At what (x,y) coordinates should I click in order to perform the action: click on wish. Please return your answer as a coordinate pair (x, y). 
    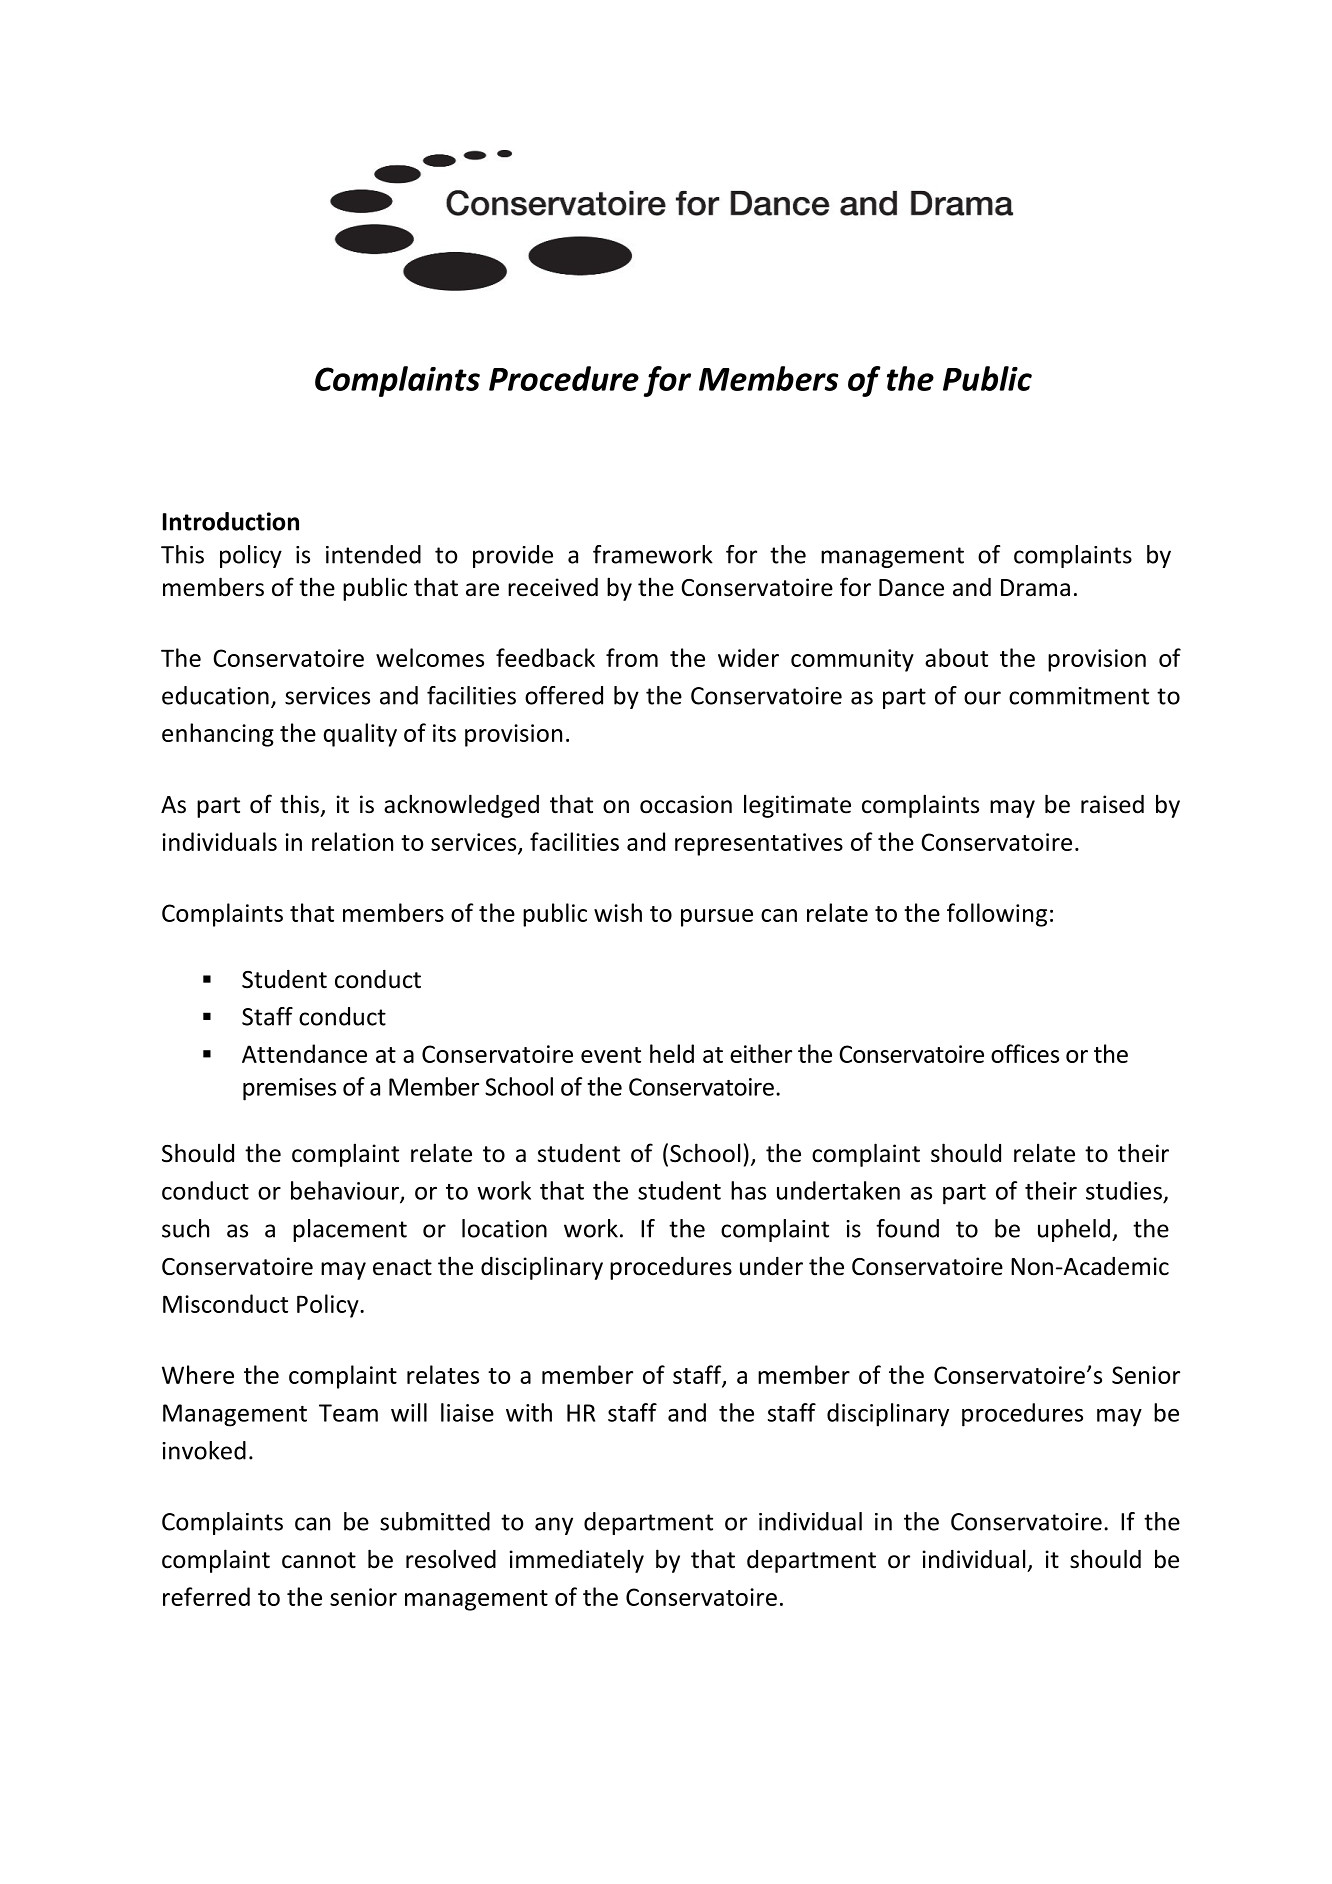
    Looking at the image, I should click on (618, 912).
